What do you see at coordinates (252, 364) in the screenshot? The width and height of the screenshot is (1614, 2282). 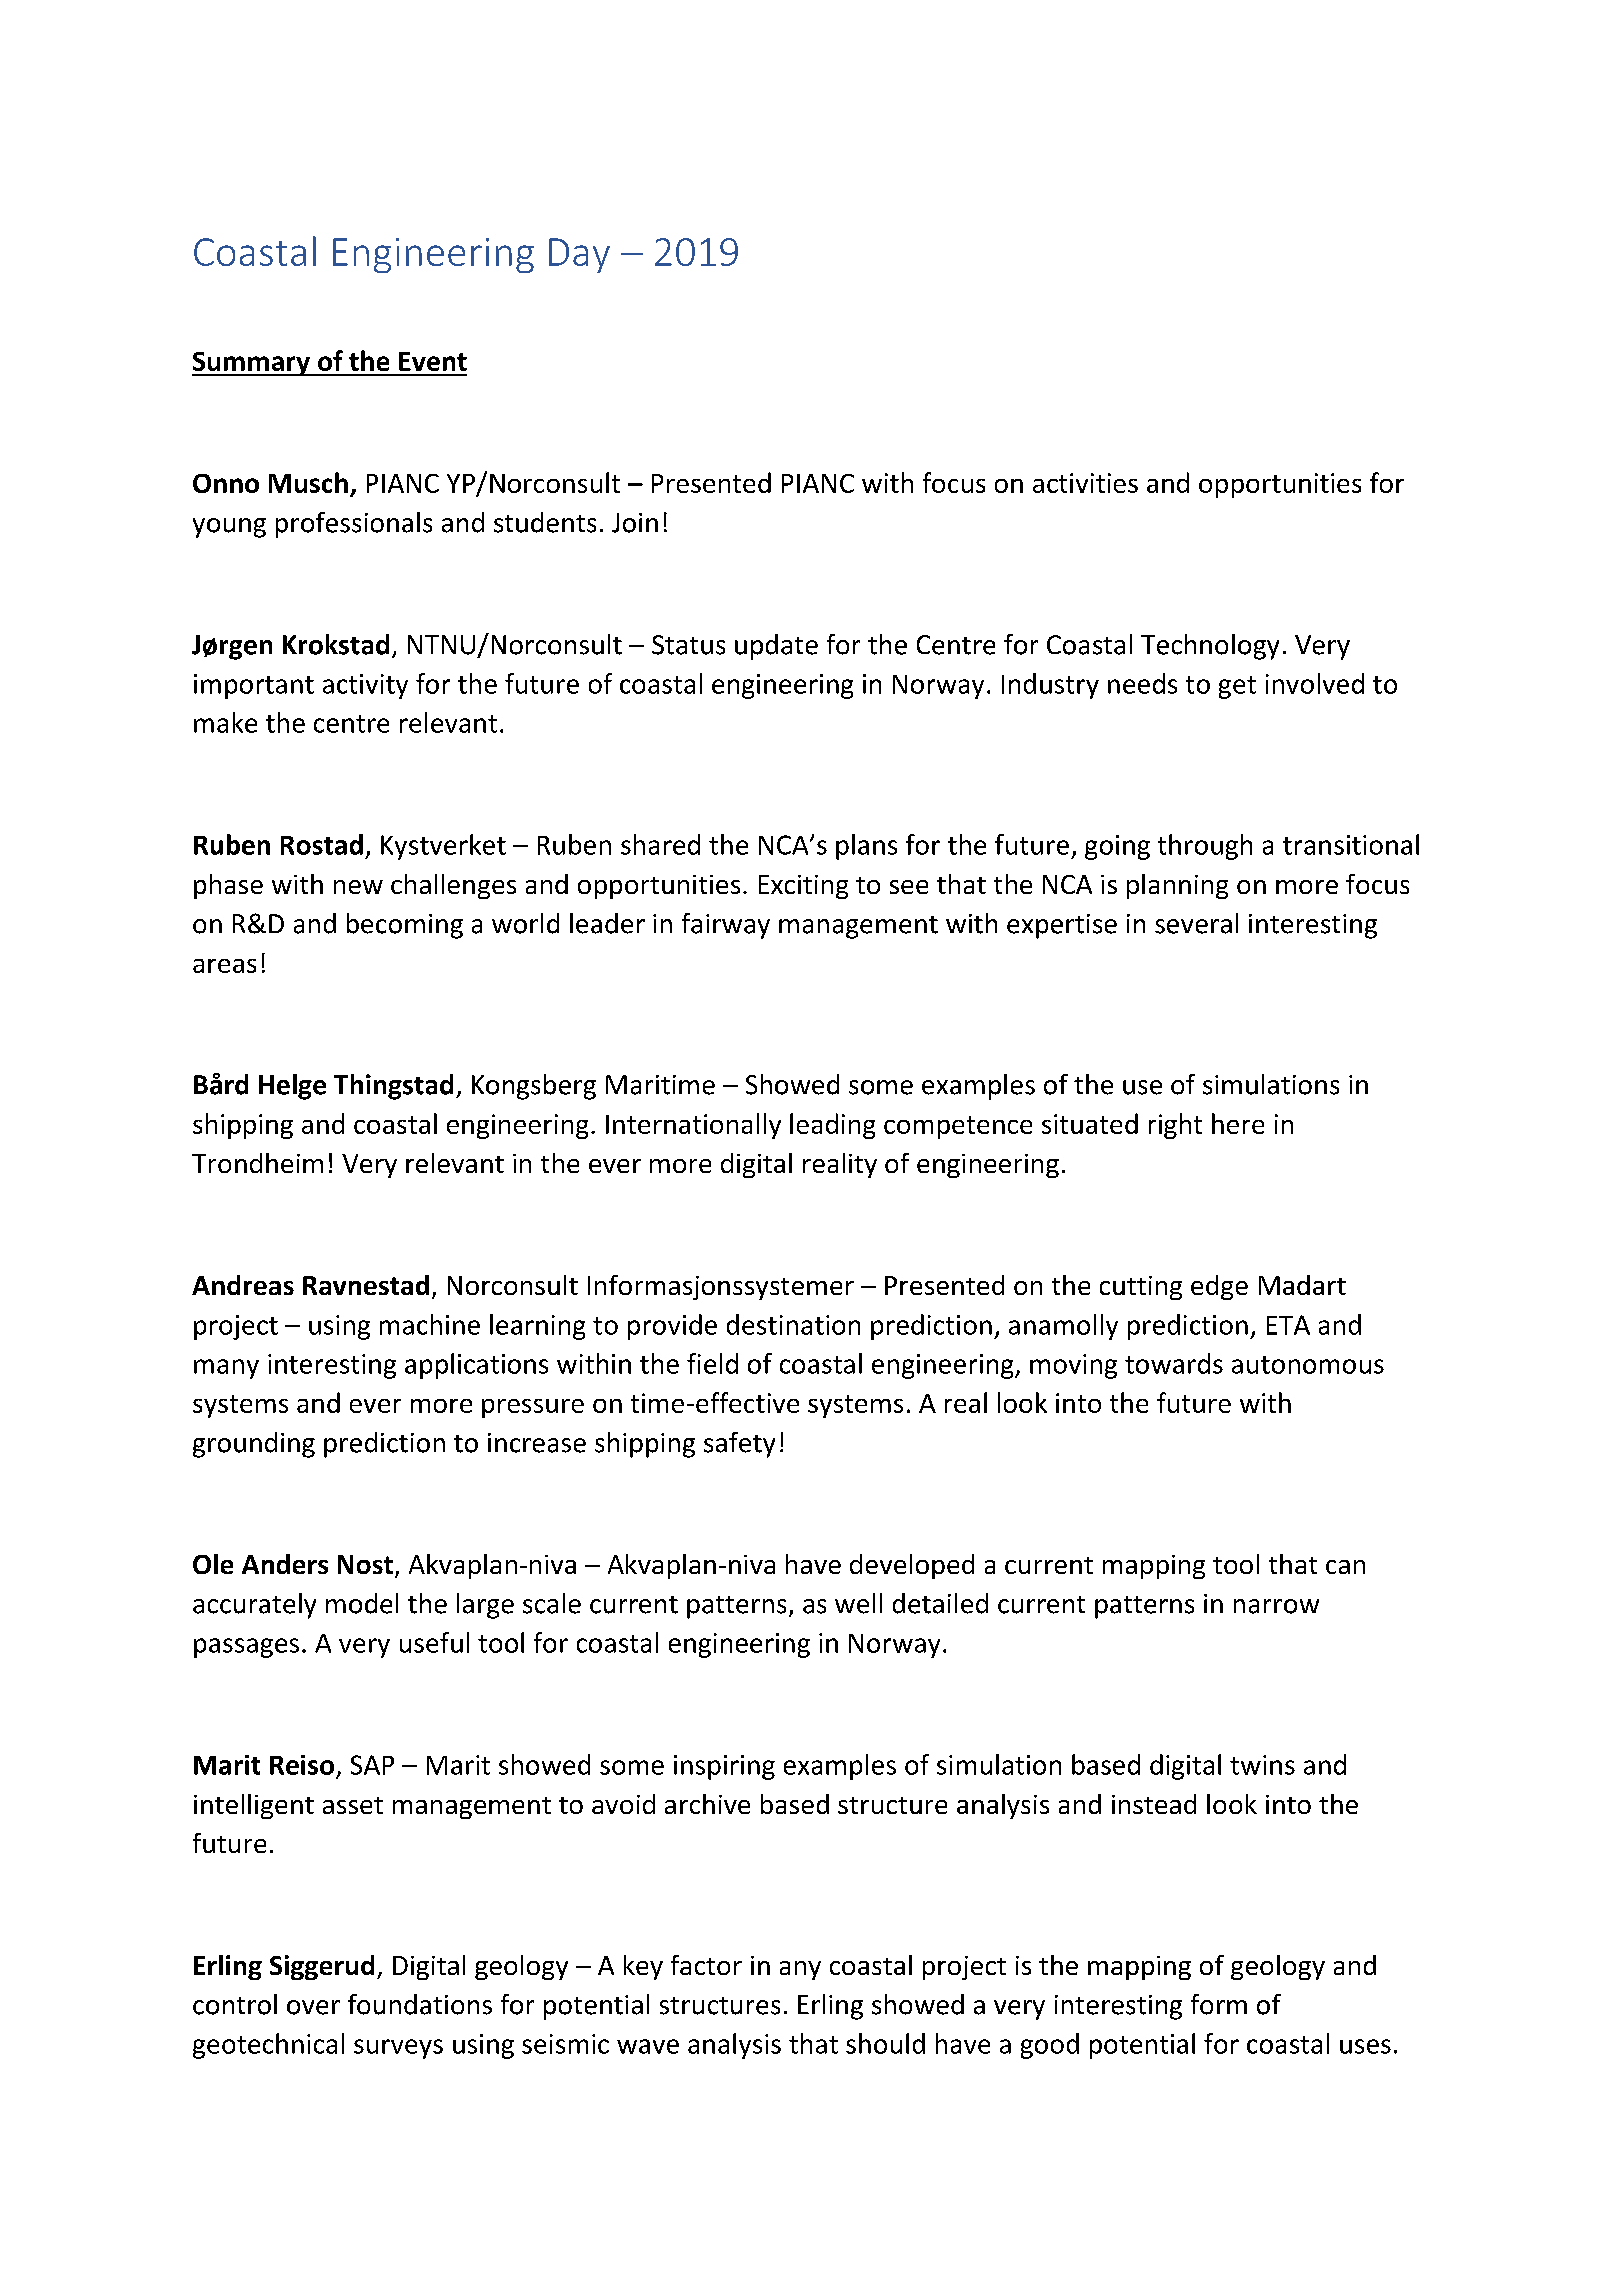 I see `Summary` at bounding box center [252, 364].
